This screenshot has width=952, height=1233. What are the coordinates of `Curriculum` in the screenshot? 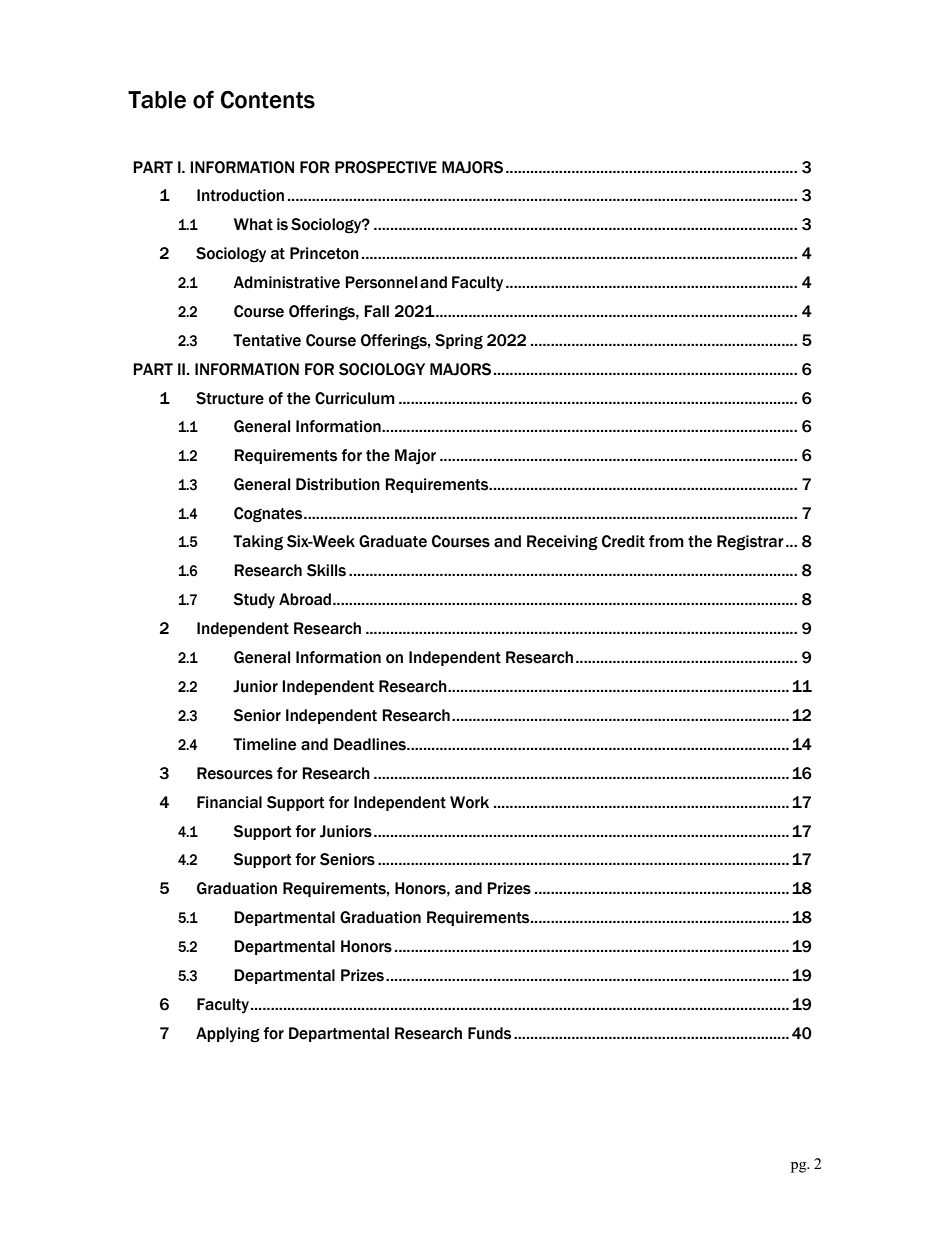 It's located at (355, 398).
